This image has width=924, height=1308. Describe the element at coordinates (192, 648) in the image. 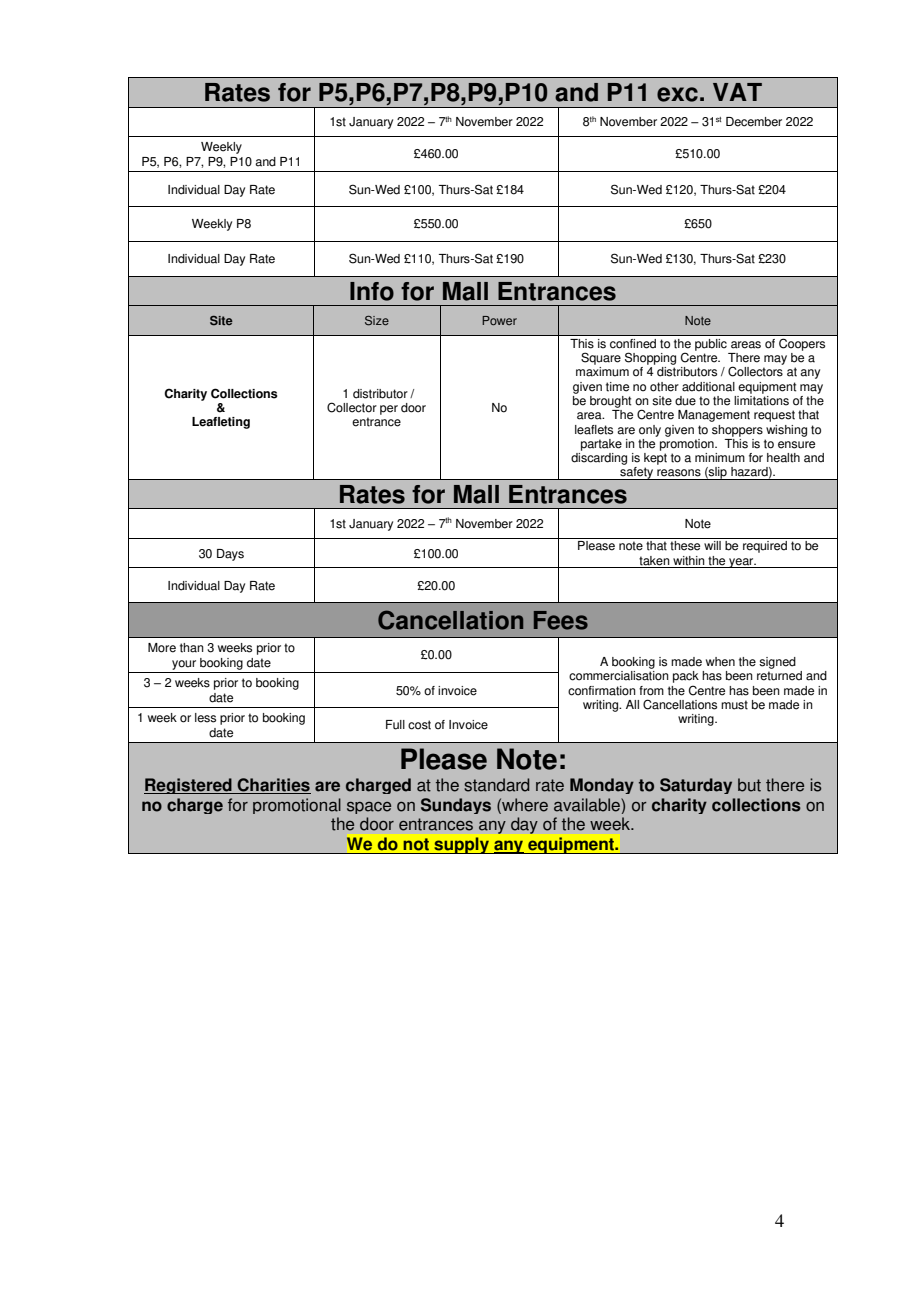

I see `than` at that location.
